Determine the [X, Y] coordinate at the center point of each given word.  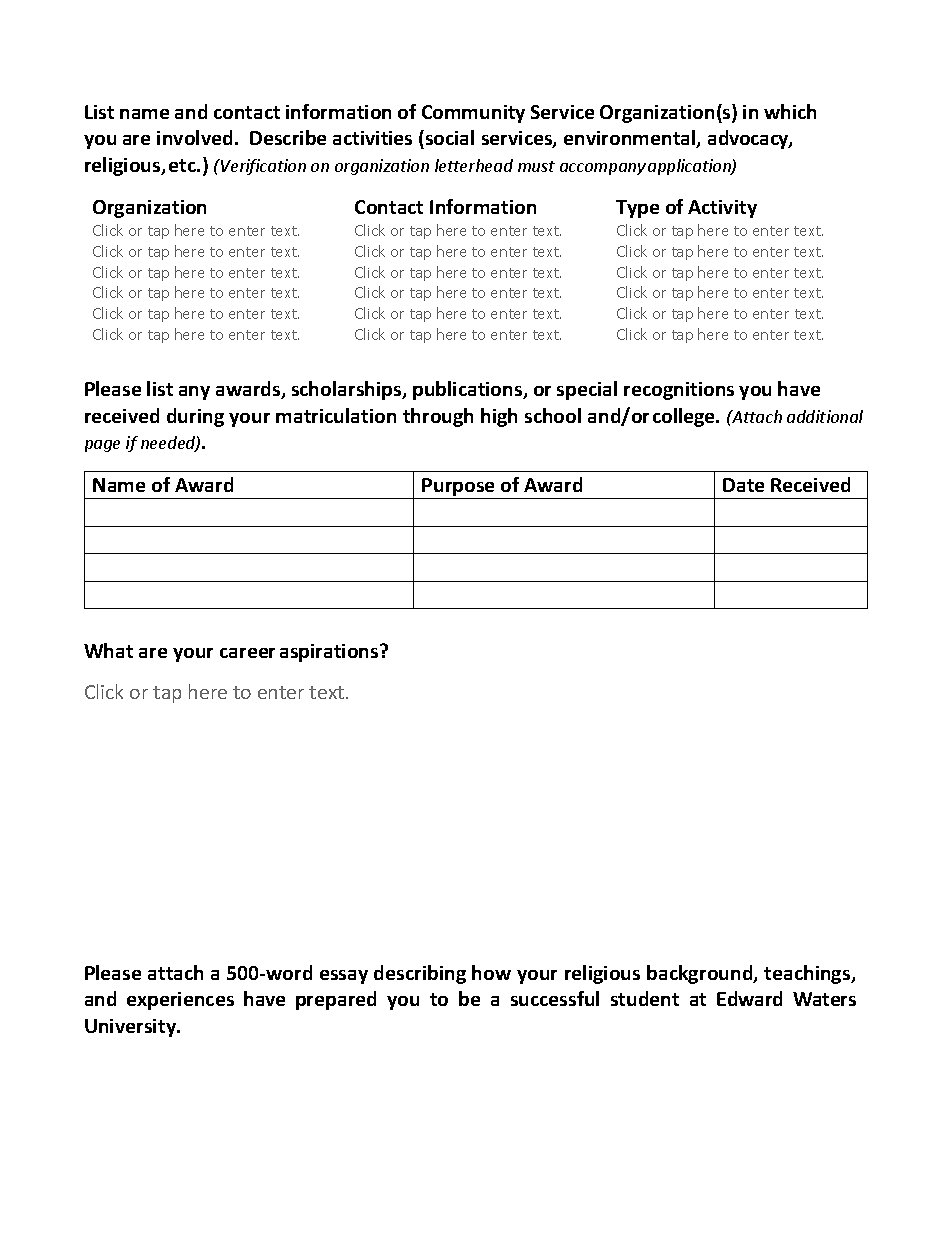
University [132, 1028]
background [701, 974]
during [195, 417]
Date [743, 485]
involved [194, 137]
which [790, 111]
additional [825, 416]
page [102, 446]
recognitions [679, 391]
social [450, 137]
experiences [180, 1001]
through [438, 417]
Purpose [459, 488]
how [491, 972]
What [108, 650]
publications [469, 390]
